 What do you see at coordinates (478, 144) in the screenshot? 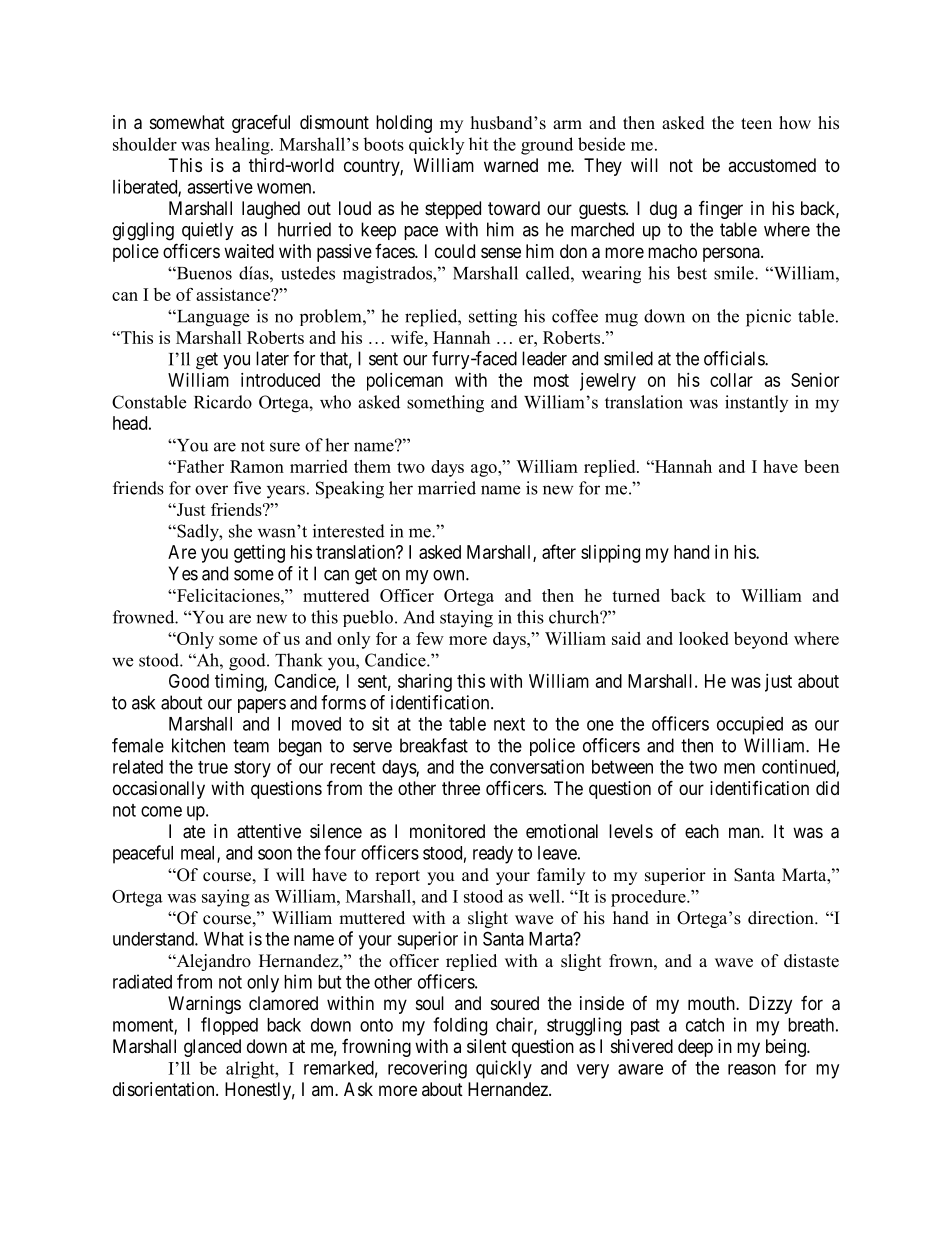
I see `hit` at bounding box center [478, 144].
